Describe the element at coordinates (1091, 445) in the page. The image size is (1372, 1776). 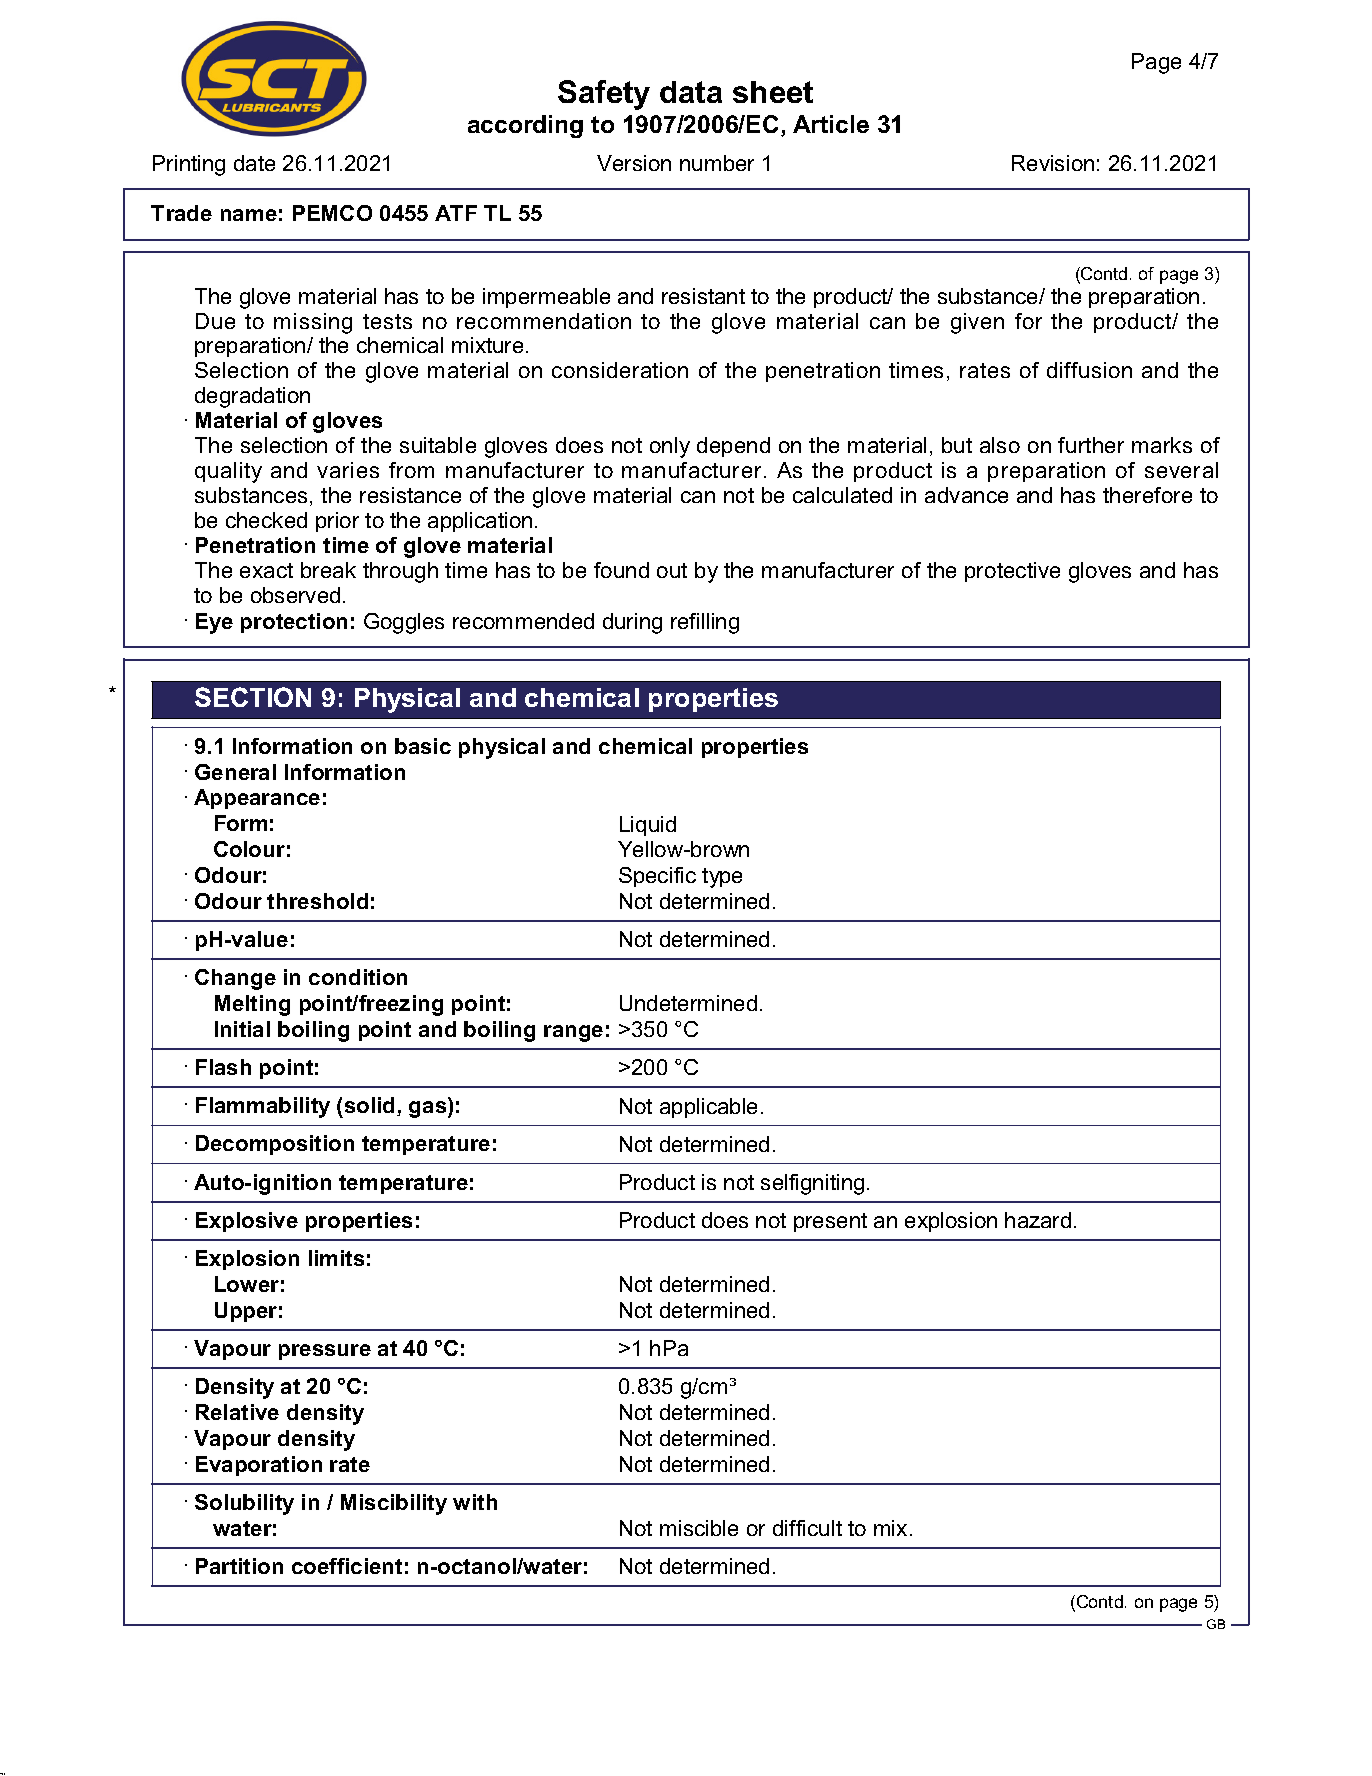
I see `further` at that location.
